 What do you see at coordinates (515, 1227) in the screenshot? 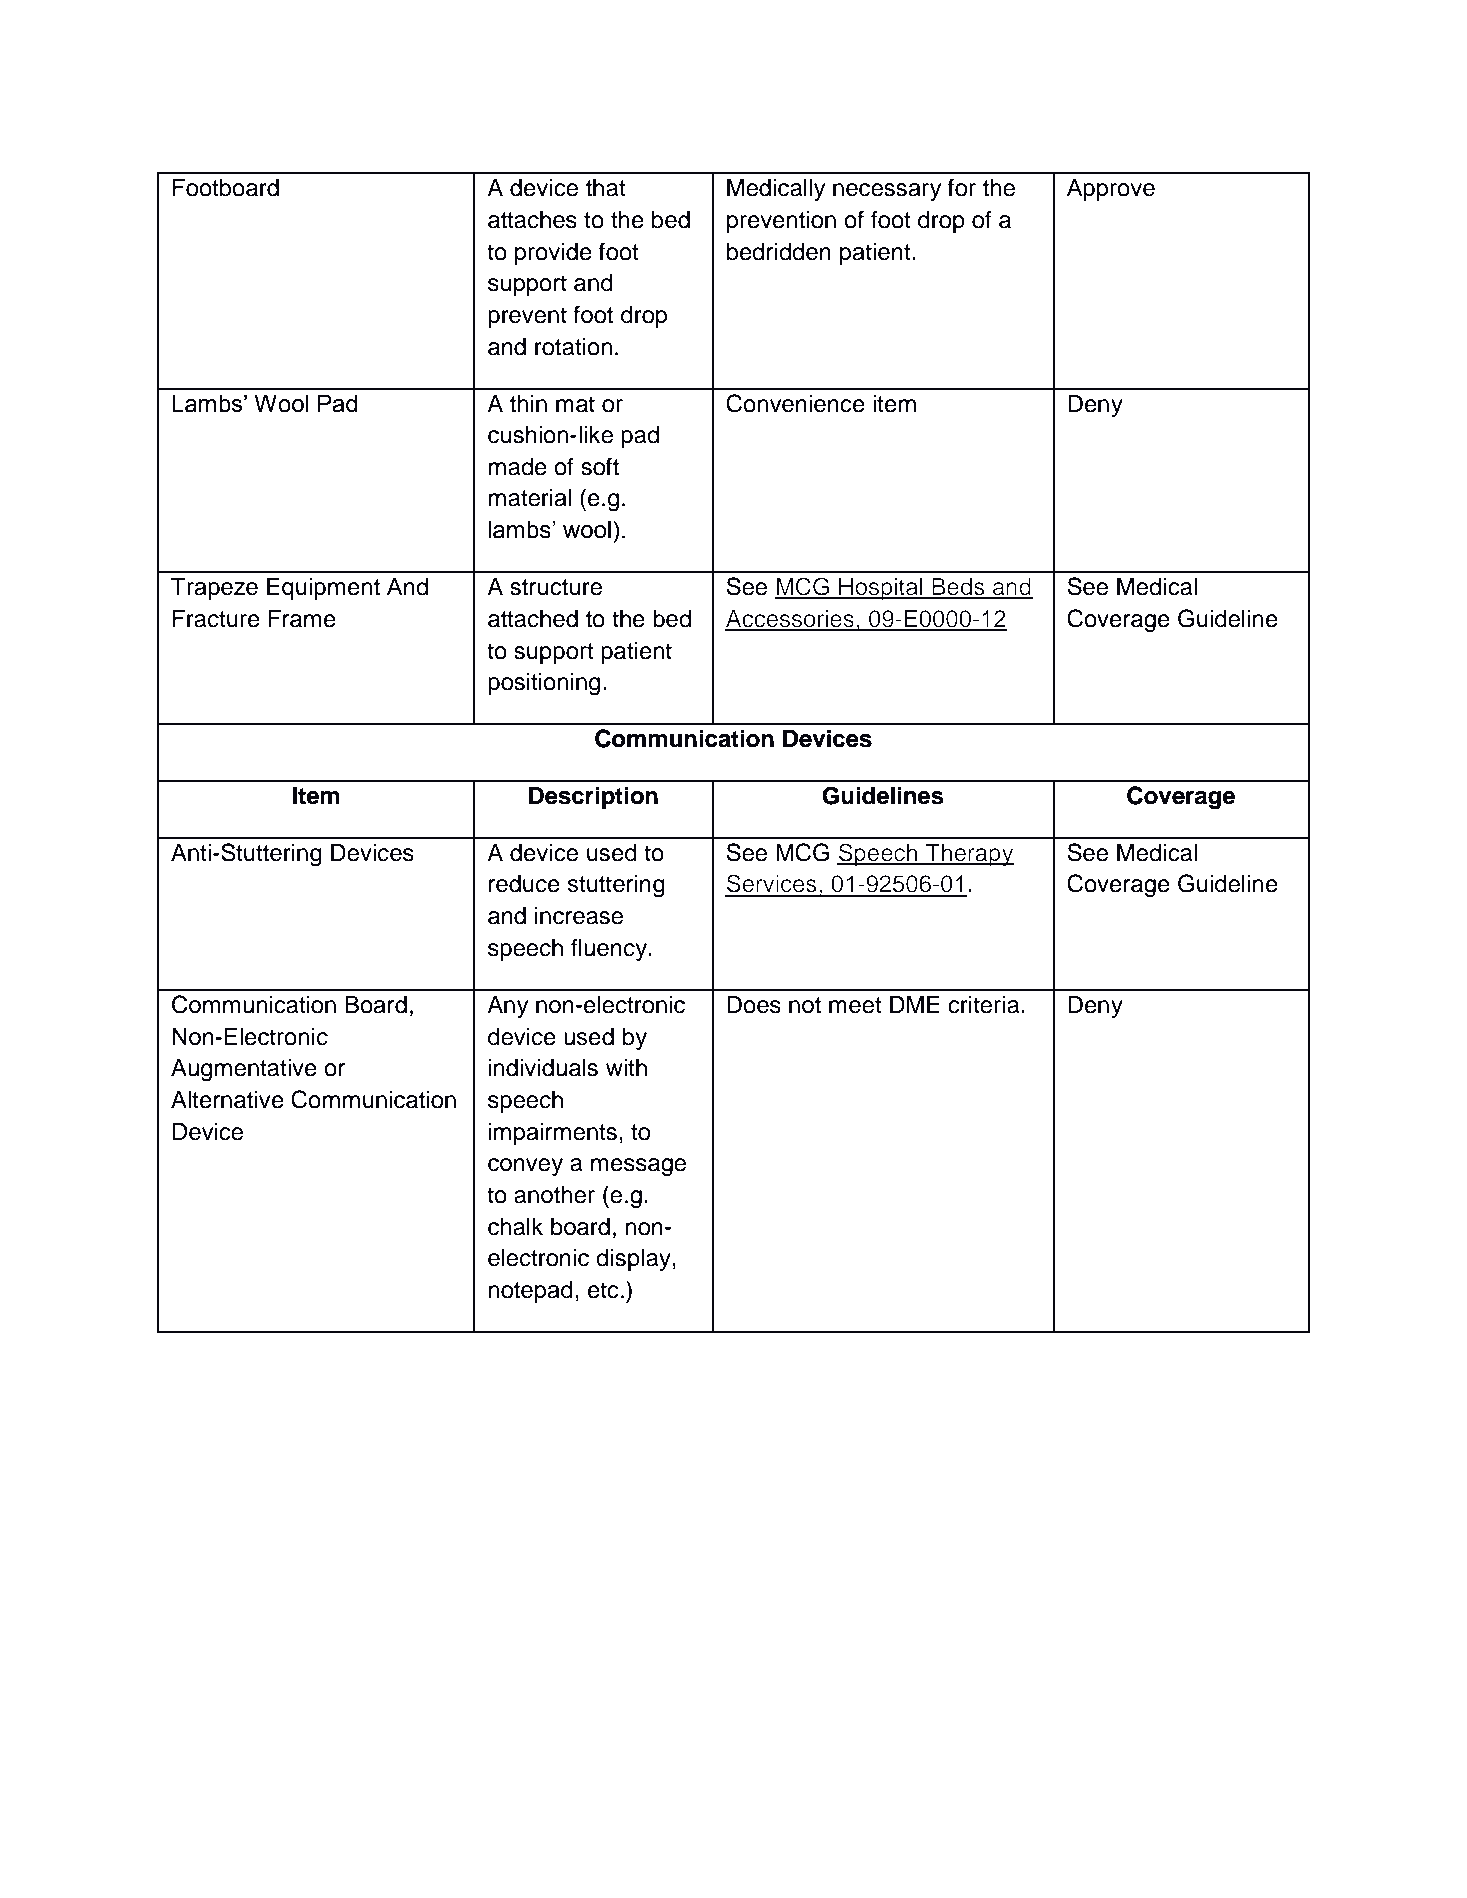
I see `chalk` at bounding box center [515, 1227].
